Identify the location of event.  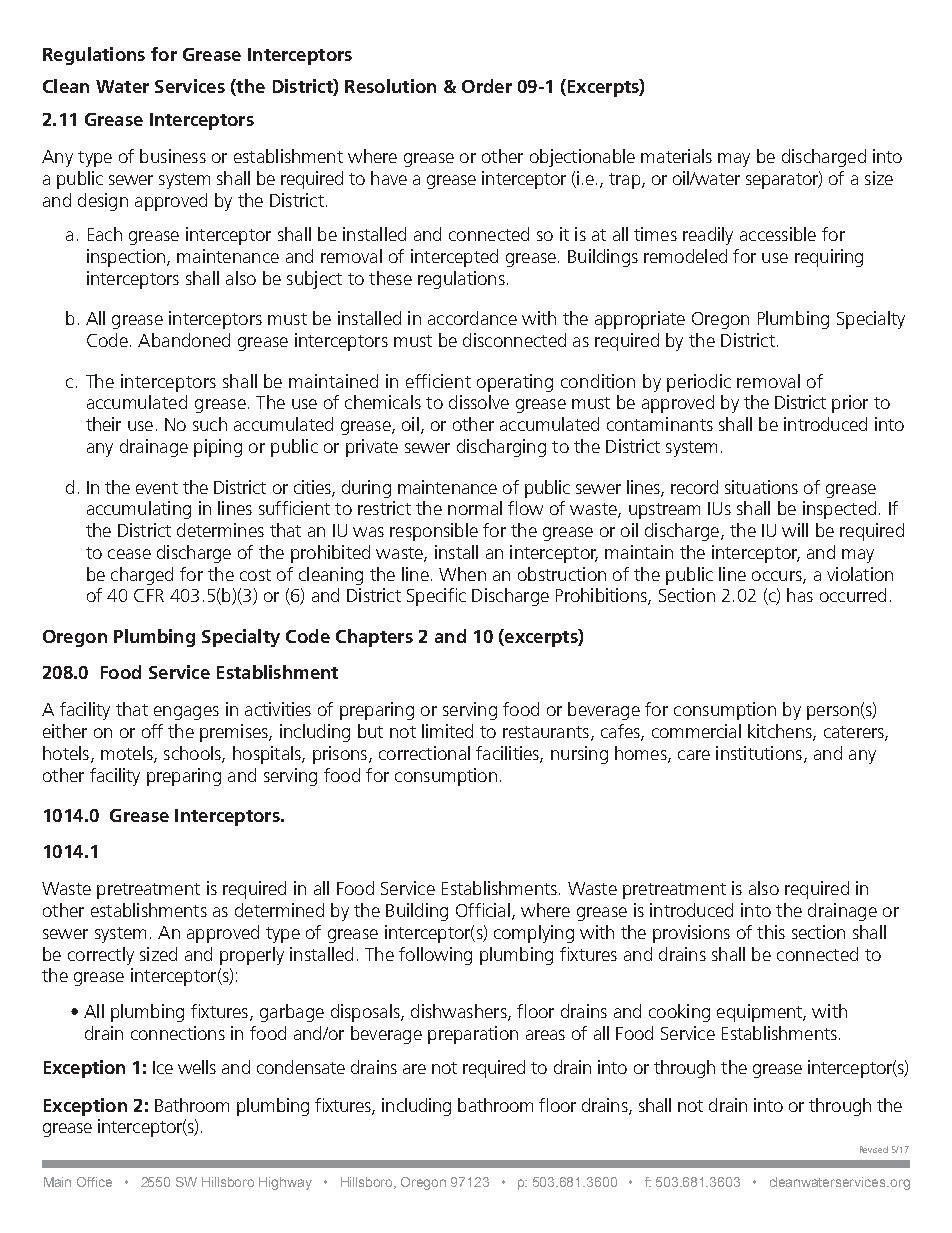
(157, 488).
